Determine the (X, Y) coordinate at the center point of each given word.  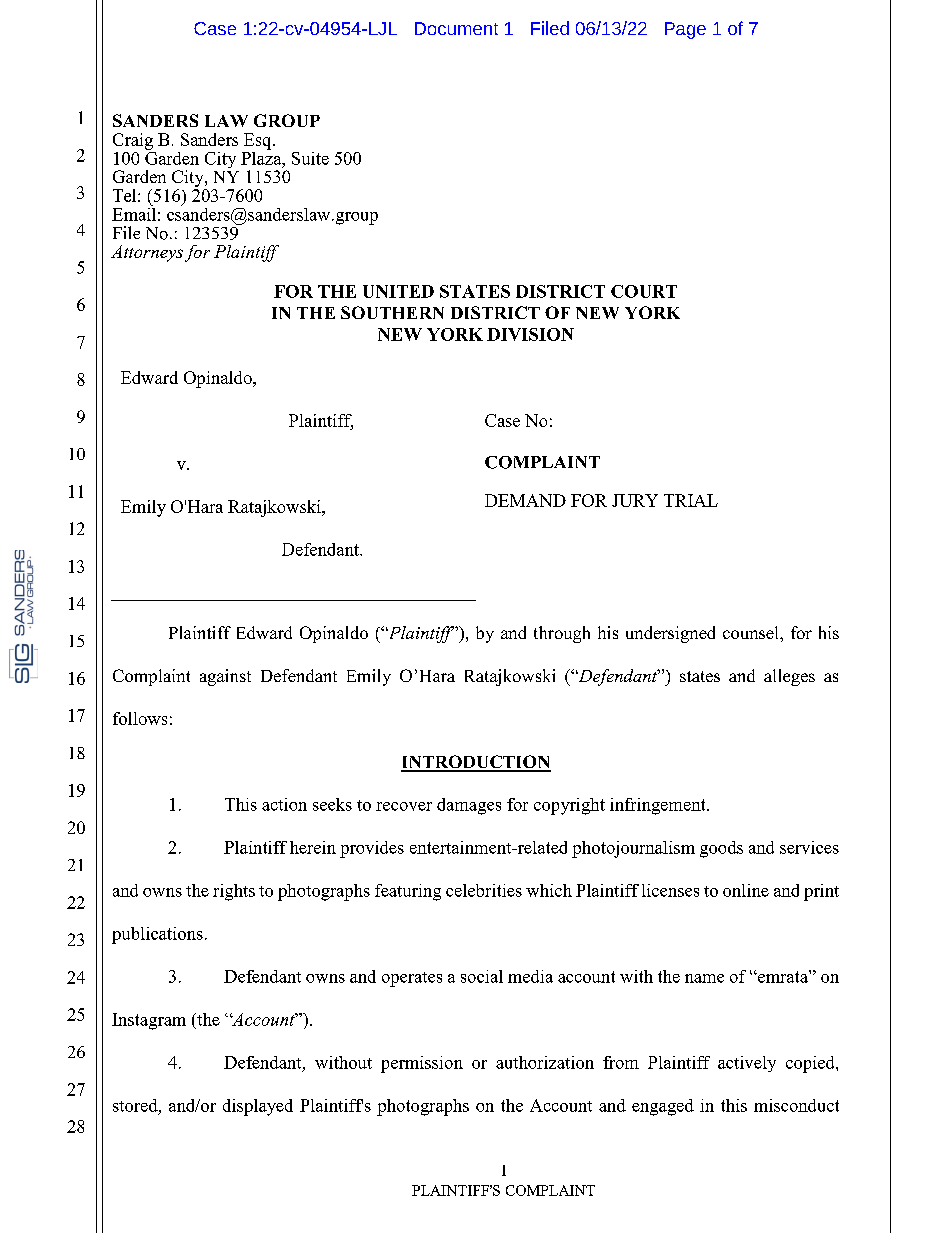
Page (685, 30)
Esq (259, 141)
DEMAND (525, 500)
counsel (752, 632)
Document (456, 28)
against (225, 677)
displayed (258, 1107)
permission (422, 1064)
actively (747, 1064)
